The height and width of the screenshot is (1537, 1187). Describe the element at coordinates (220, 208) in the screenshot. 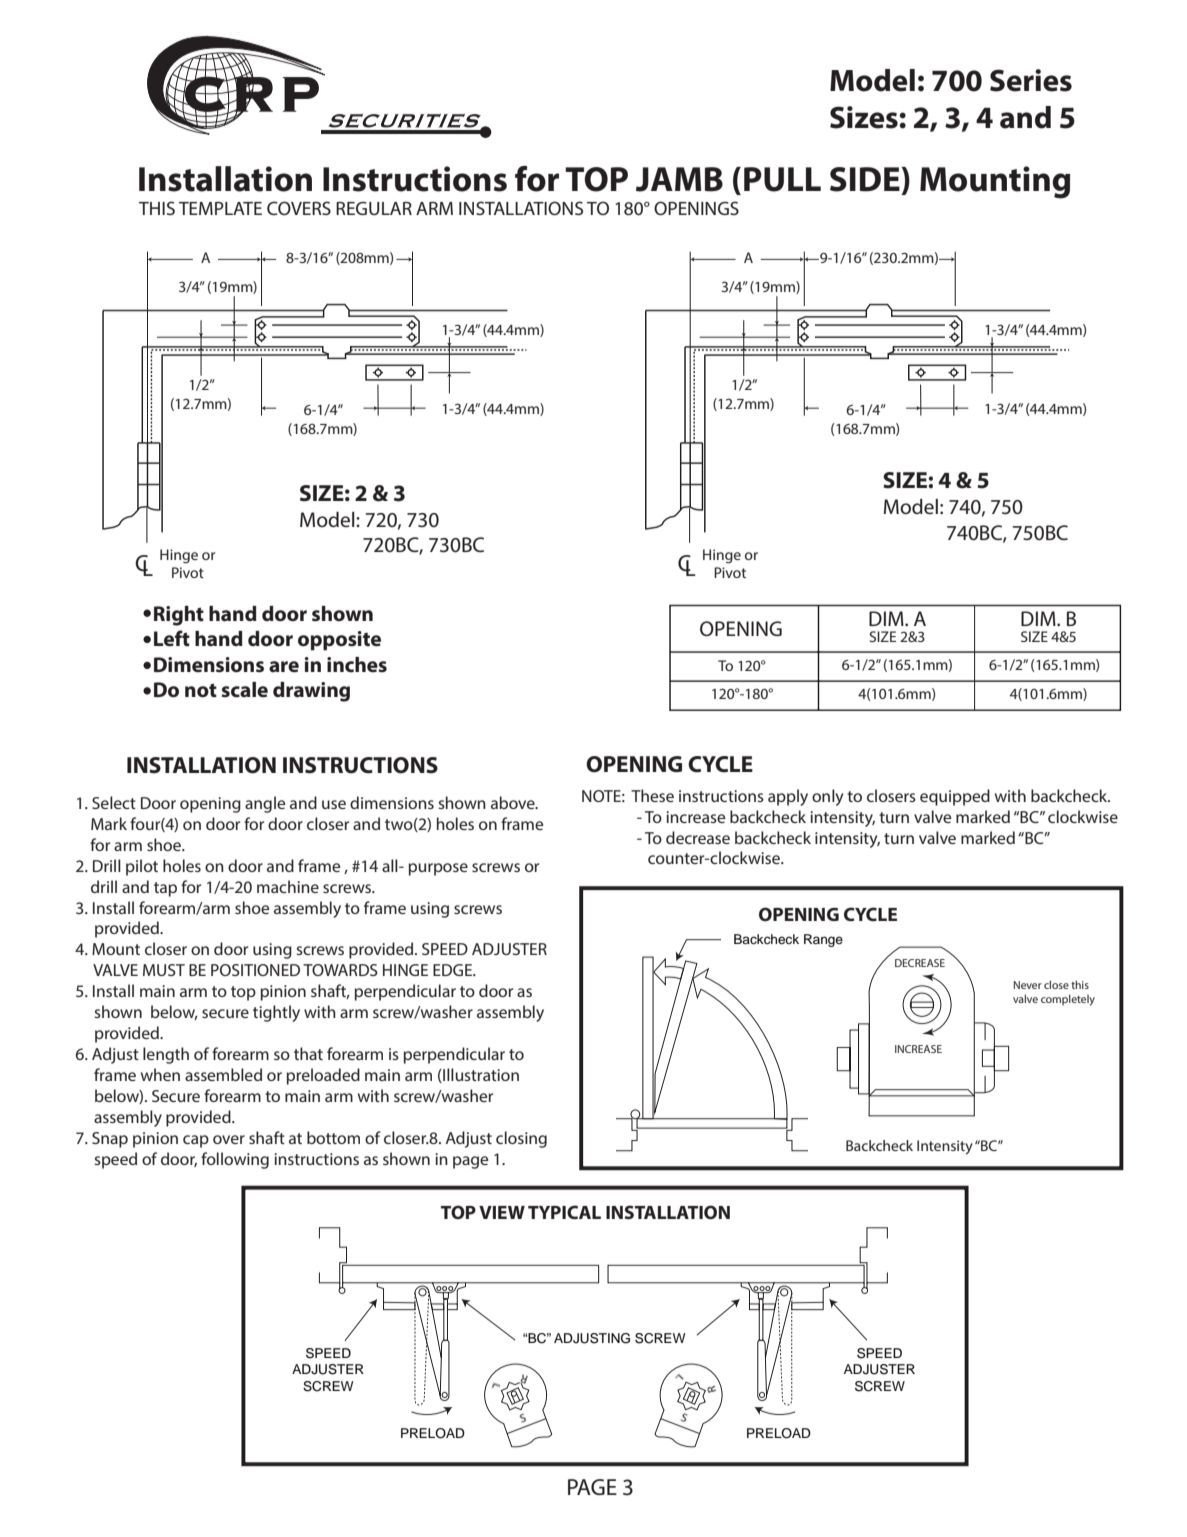

I see `TEMPLATE` at that location.
